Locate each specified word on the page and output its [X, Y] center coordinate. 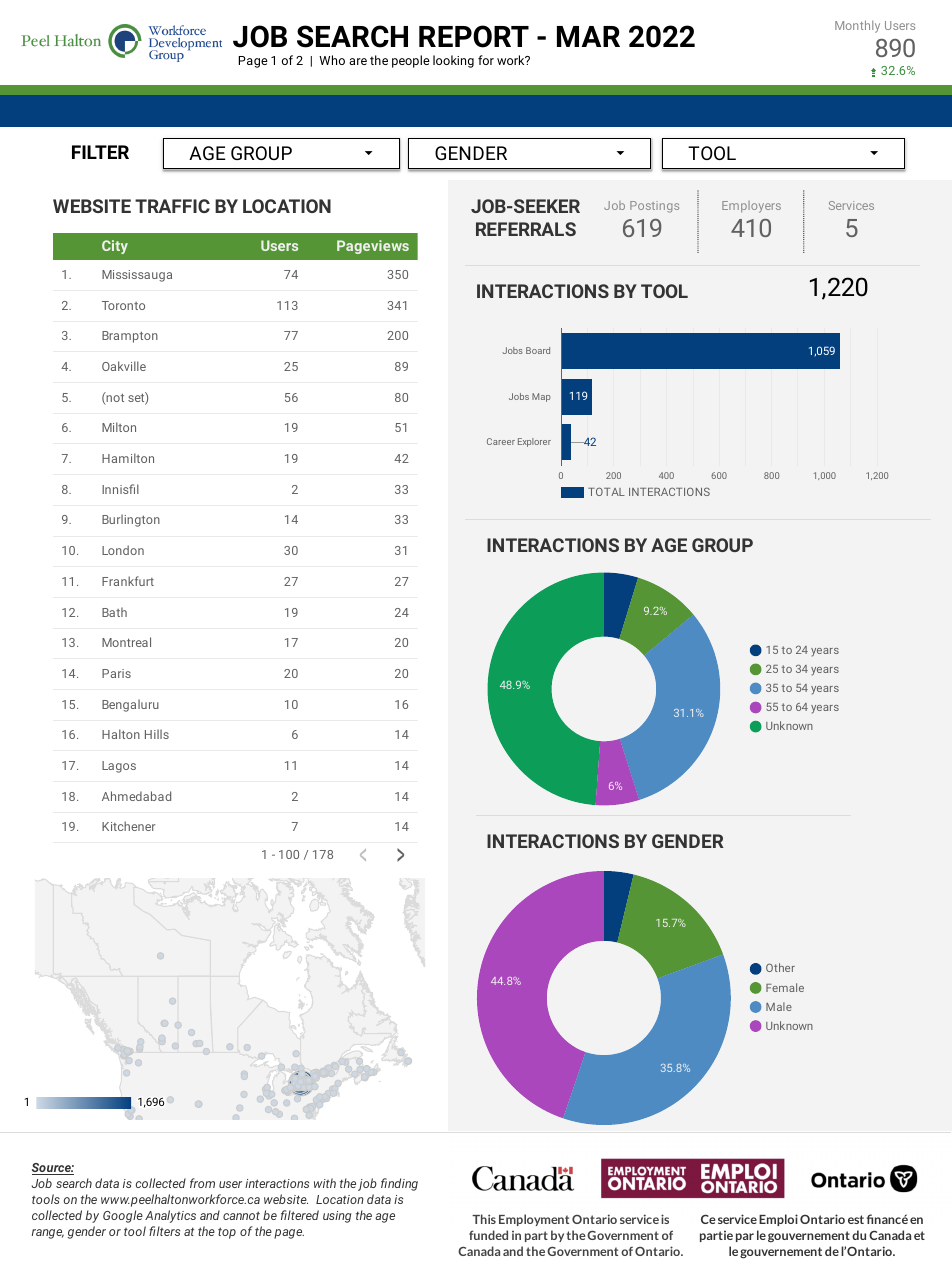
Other [780, 967]
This [484, 1219]
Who [332, 60]
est [856, 1219]
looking [453, 61]
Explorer [534, 442]
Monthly [857, 26]
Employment [534, 1220]
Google [123, 1216]
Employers [751, 207]
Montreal [126, 642]
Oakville [124, 366]
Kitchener [128, 826]
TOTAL [606, 491]
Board [538, 350]
